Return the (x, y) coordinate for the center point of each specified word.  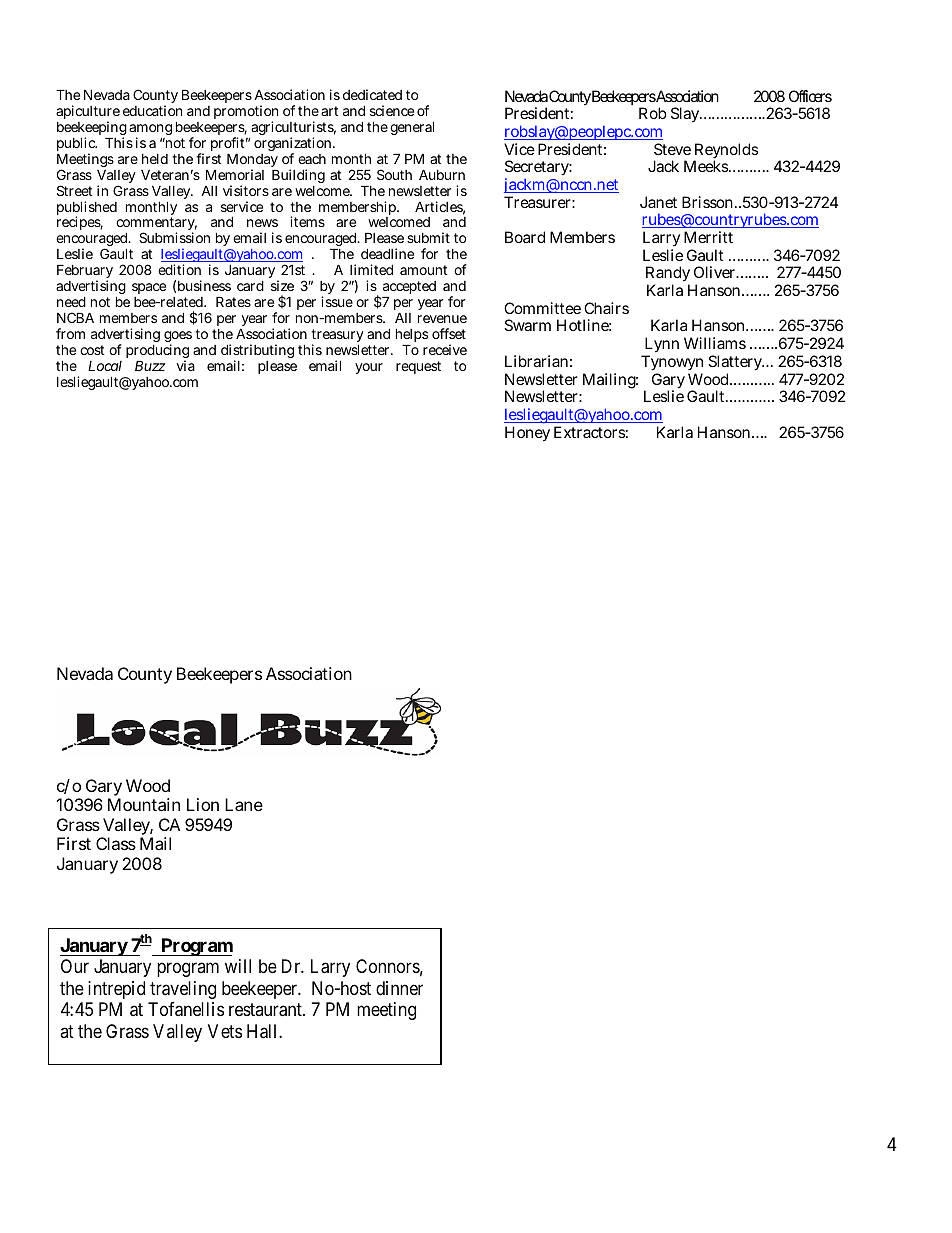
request (418, 367)
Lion (203, 804)
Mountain (144, 804)
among (150, 131)
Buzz (150, 365)
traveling (183, 990)
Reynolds (725, 152)
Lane (244, 804)
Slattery (736, 364)
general (412, 128)
